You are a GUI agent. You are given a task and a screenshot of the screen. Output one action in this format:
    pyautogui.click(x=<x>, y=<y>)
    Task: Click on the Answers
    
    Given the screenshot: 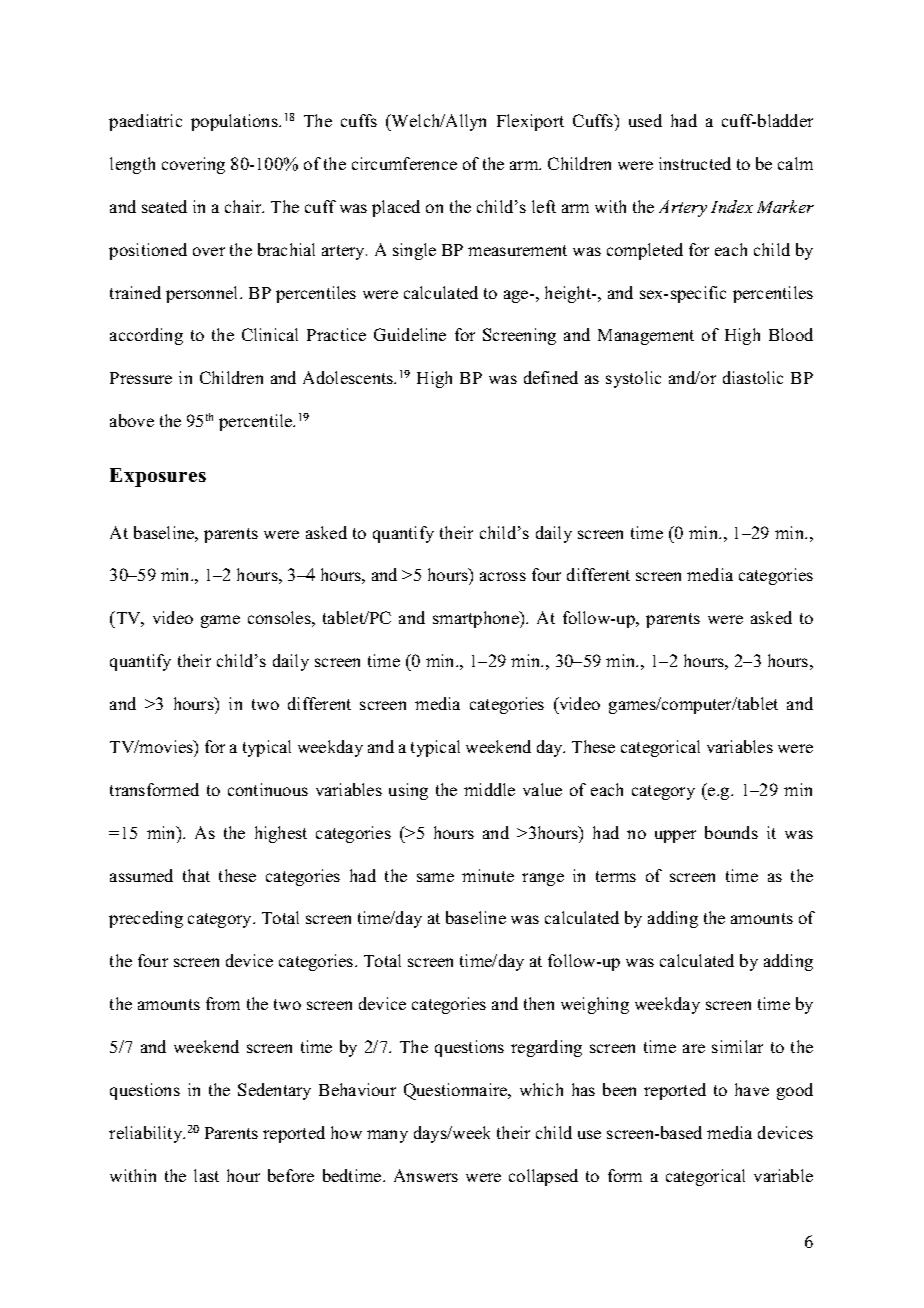 What is the action you would take?
    pyautogui.click(x=426, y=1175)
